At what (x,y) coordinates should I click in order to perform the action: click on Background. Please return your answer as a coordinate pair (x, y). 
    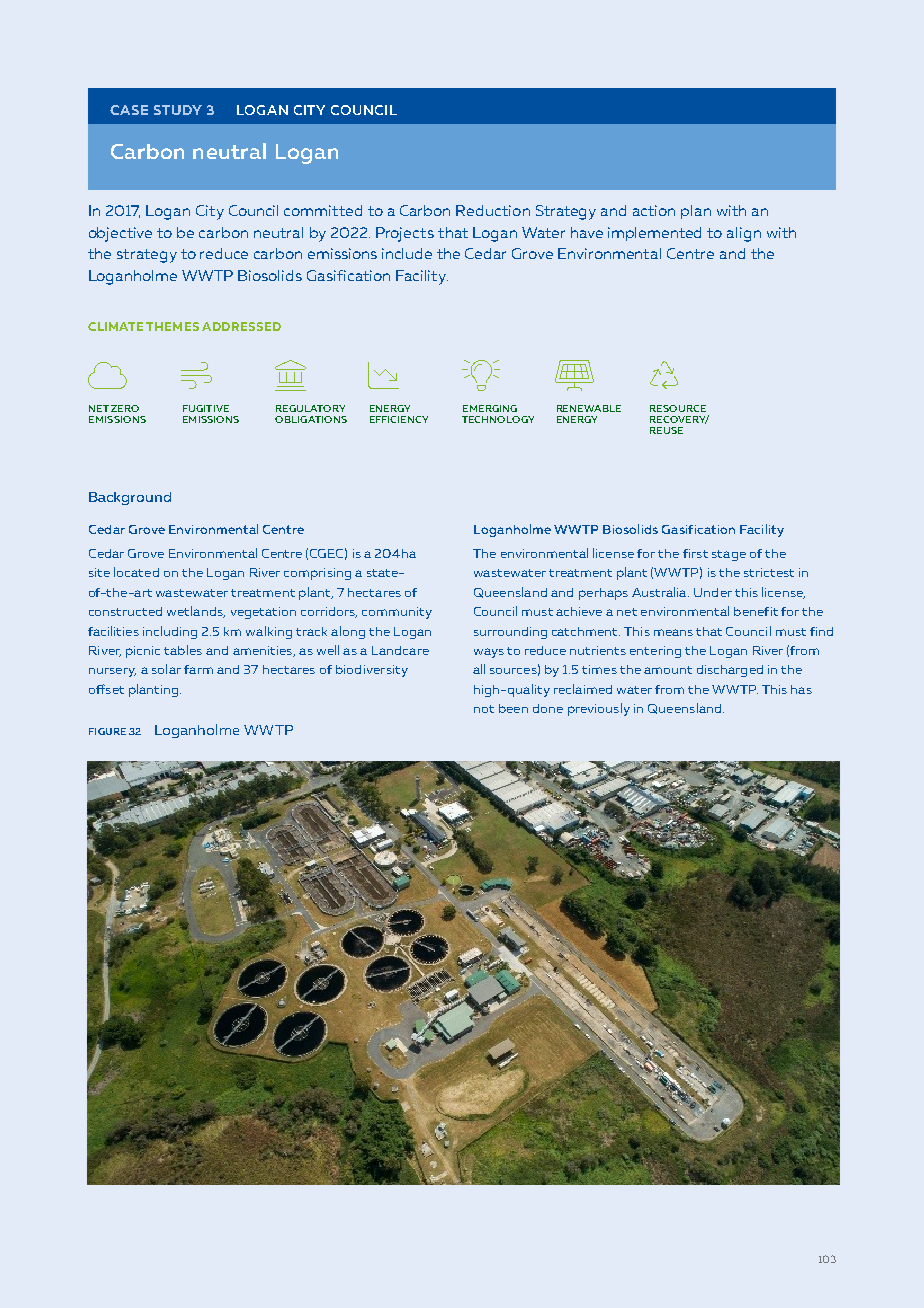
    Looking at the image, I should click on (130, 498).
